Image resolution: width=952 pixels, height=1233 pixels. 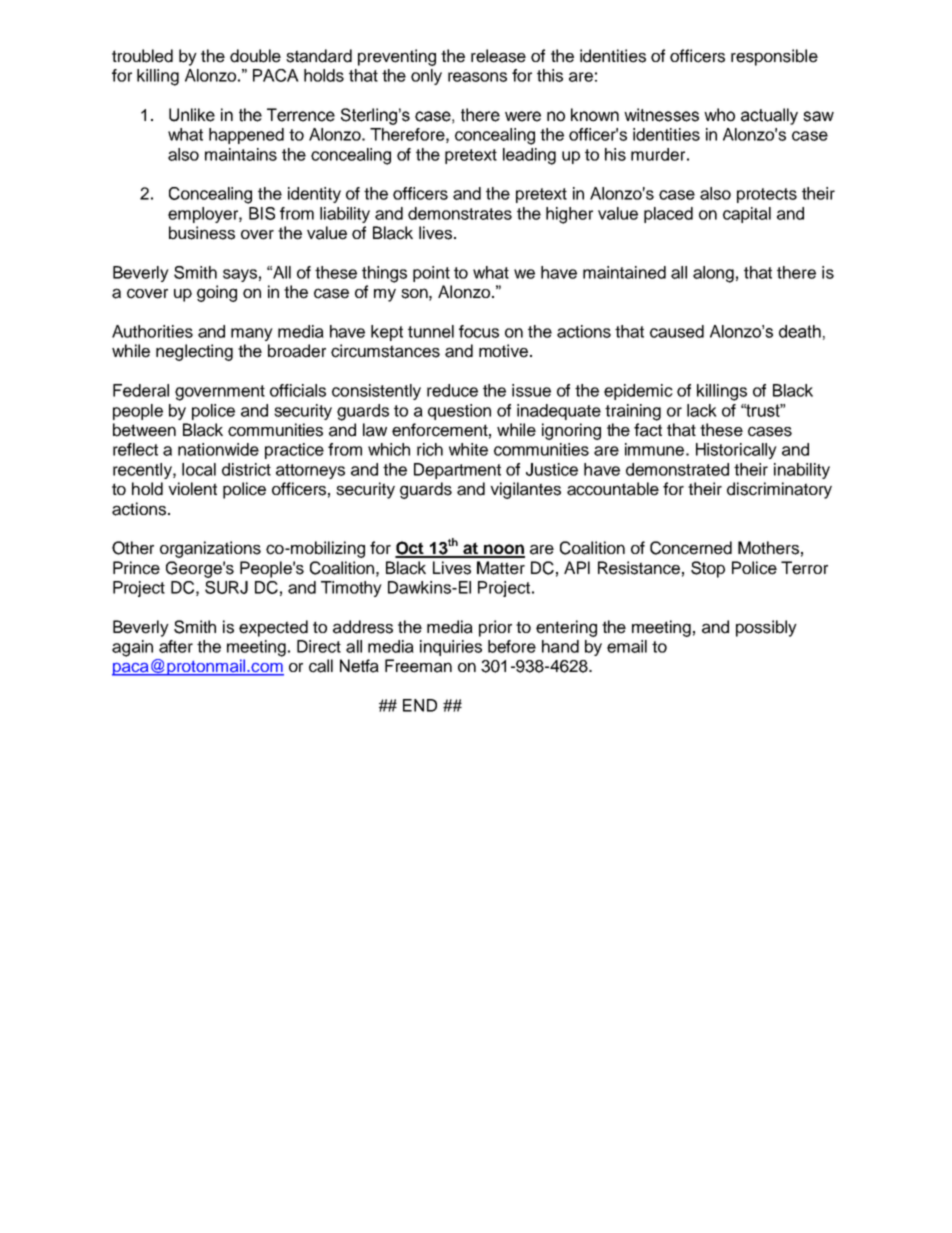 What do you see at coordinates (774, 57) in the document?
I see `responsible` at bounding box center [774, 57].
